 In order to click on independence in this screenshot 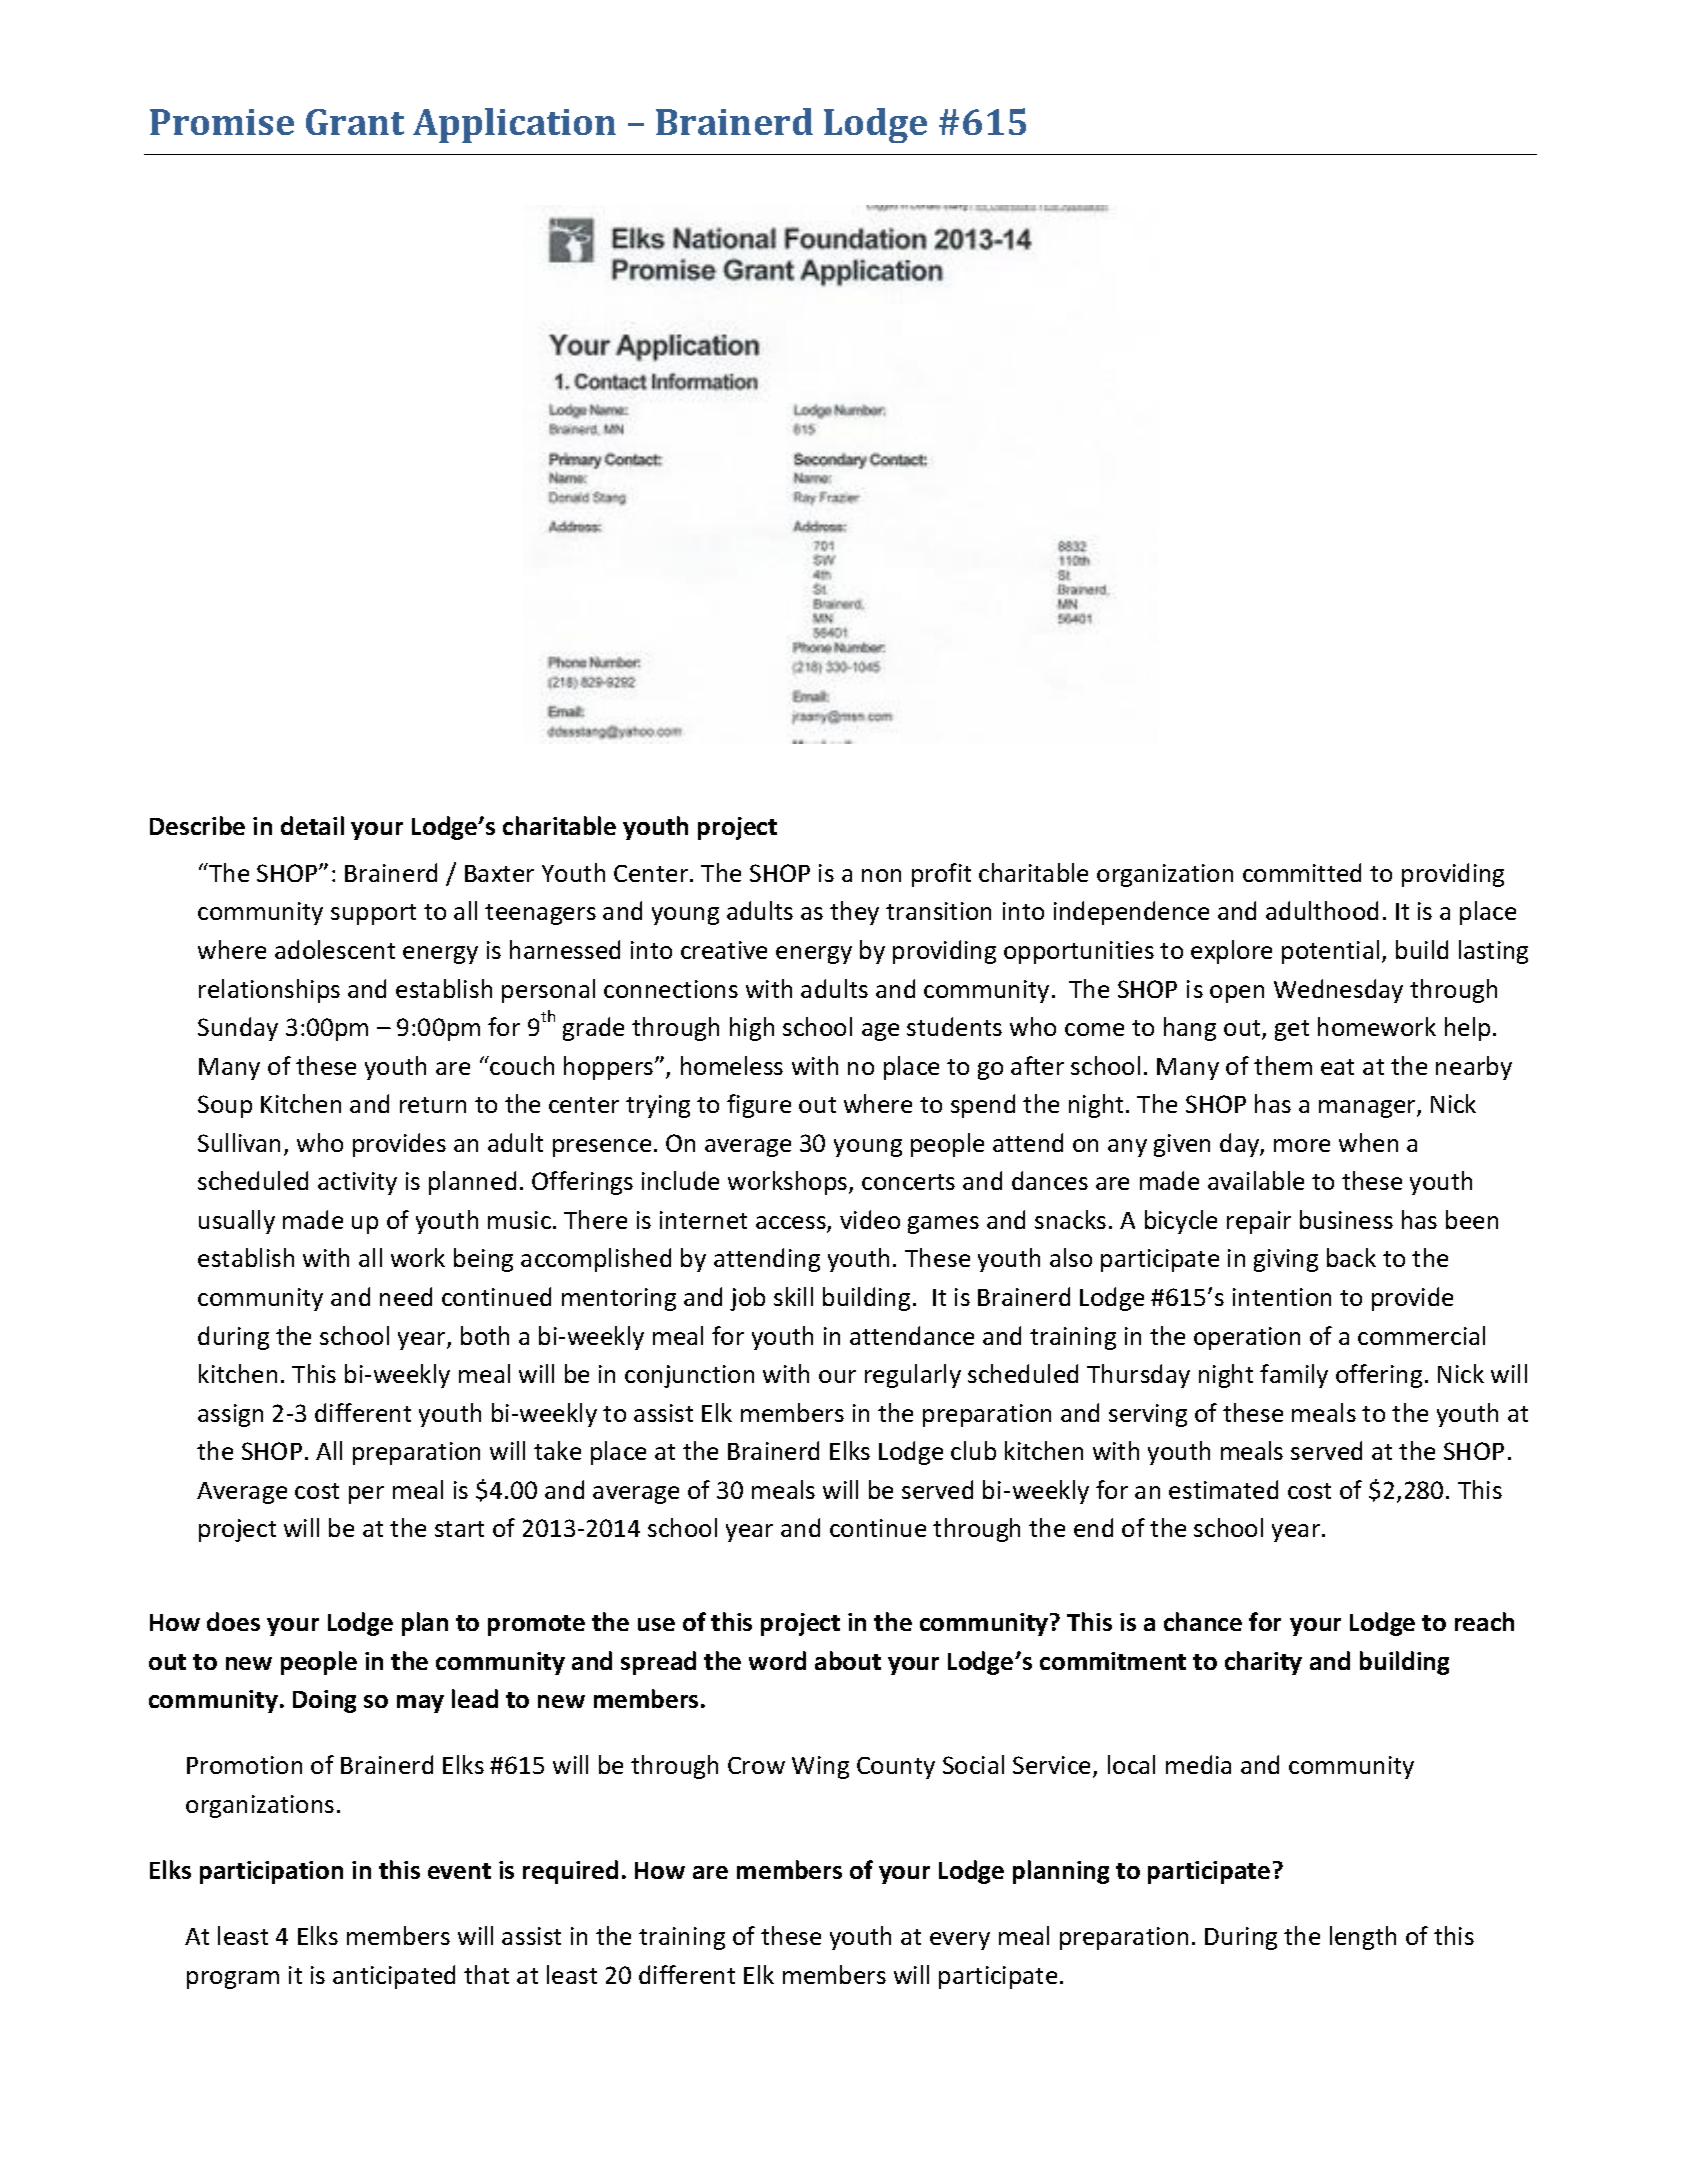, I will do `click(1131, 913)`.
